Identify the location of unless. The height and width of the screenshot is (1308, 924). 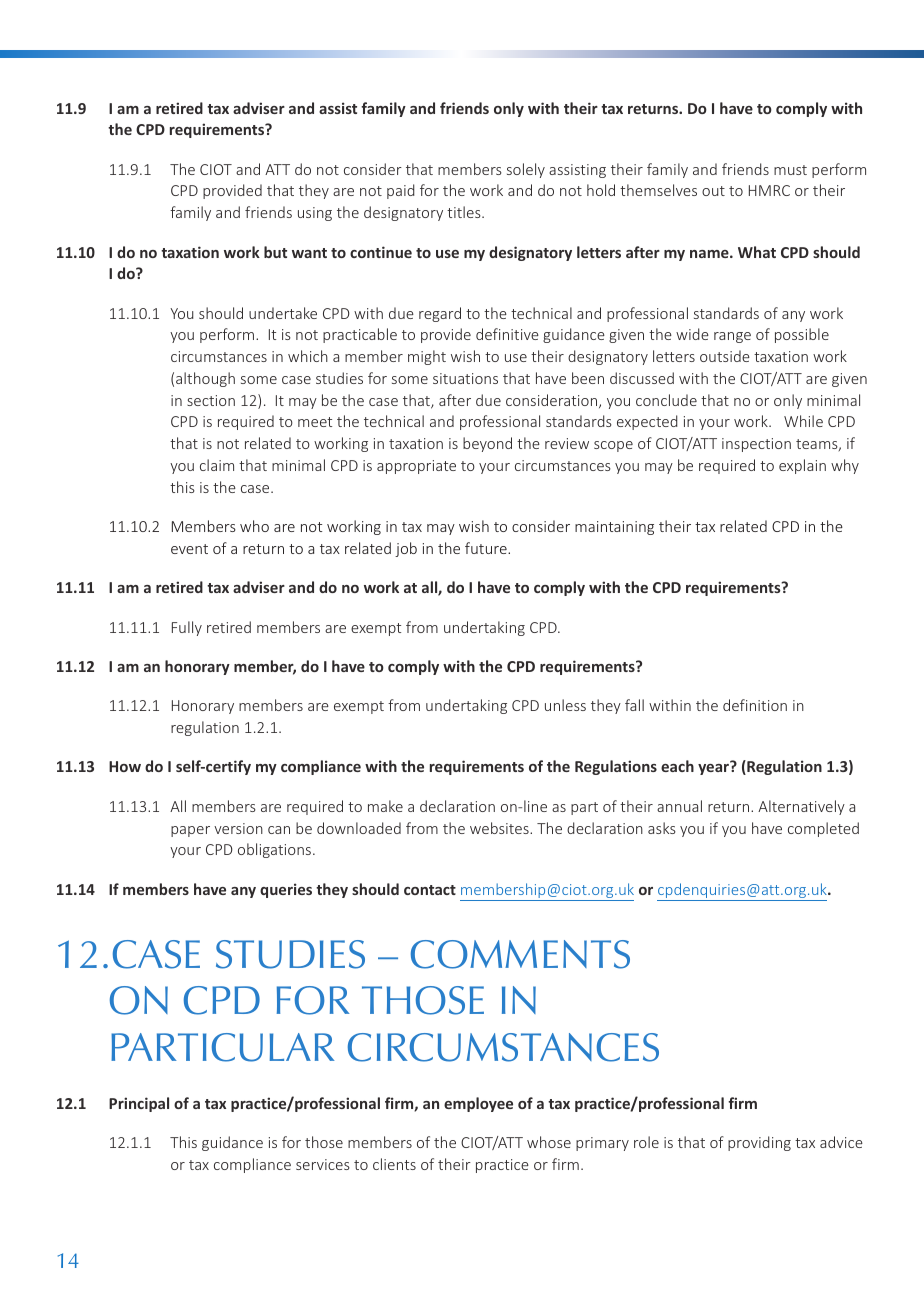
(565, 705).
